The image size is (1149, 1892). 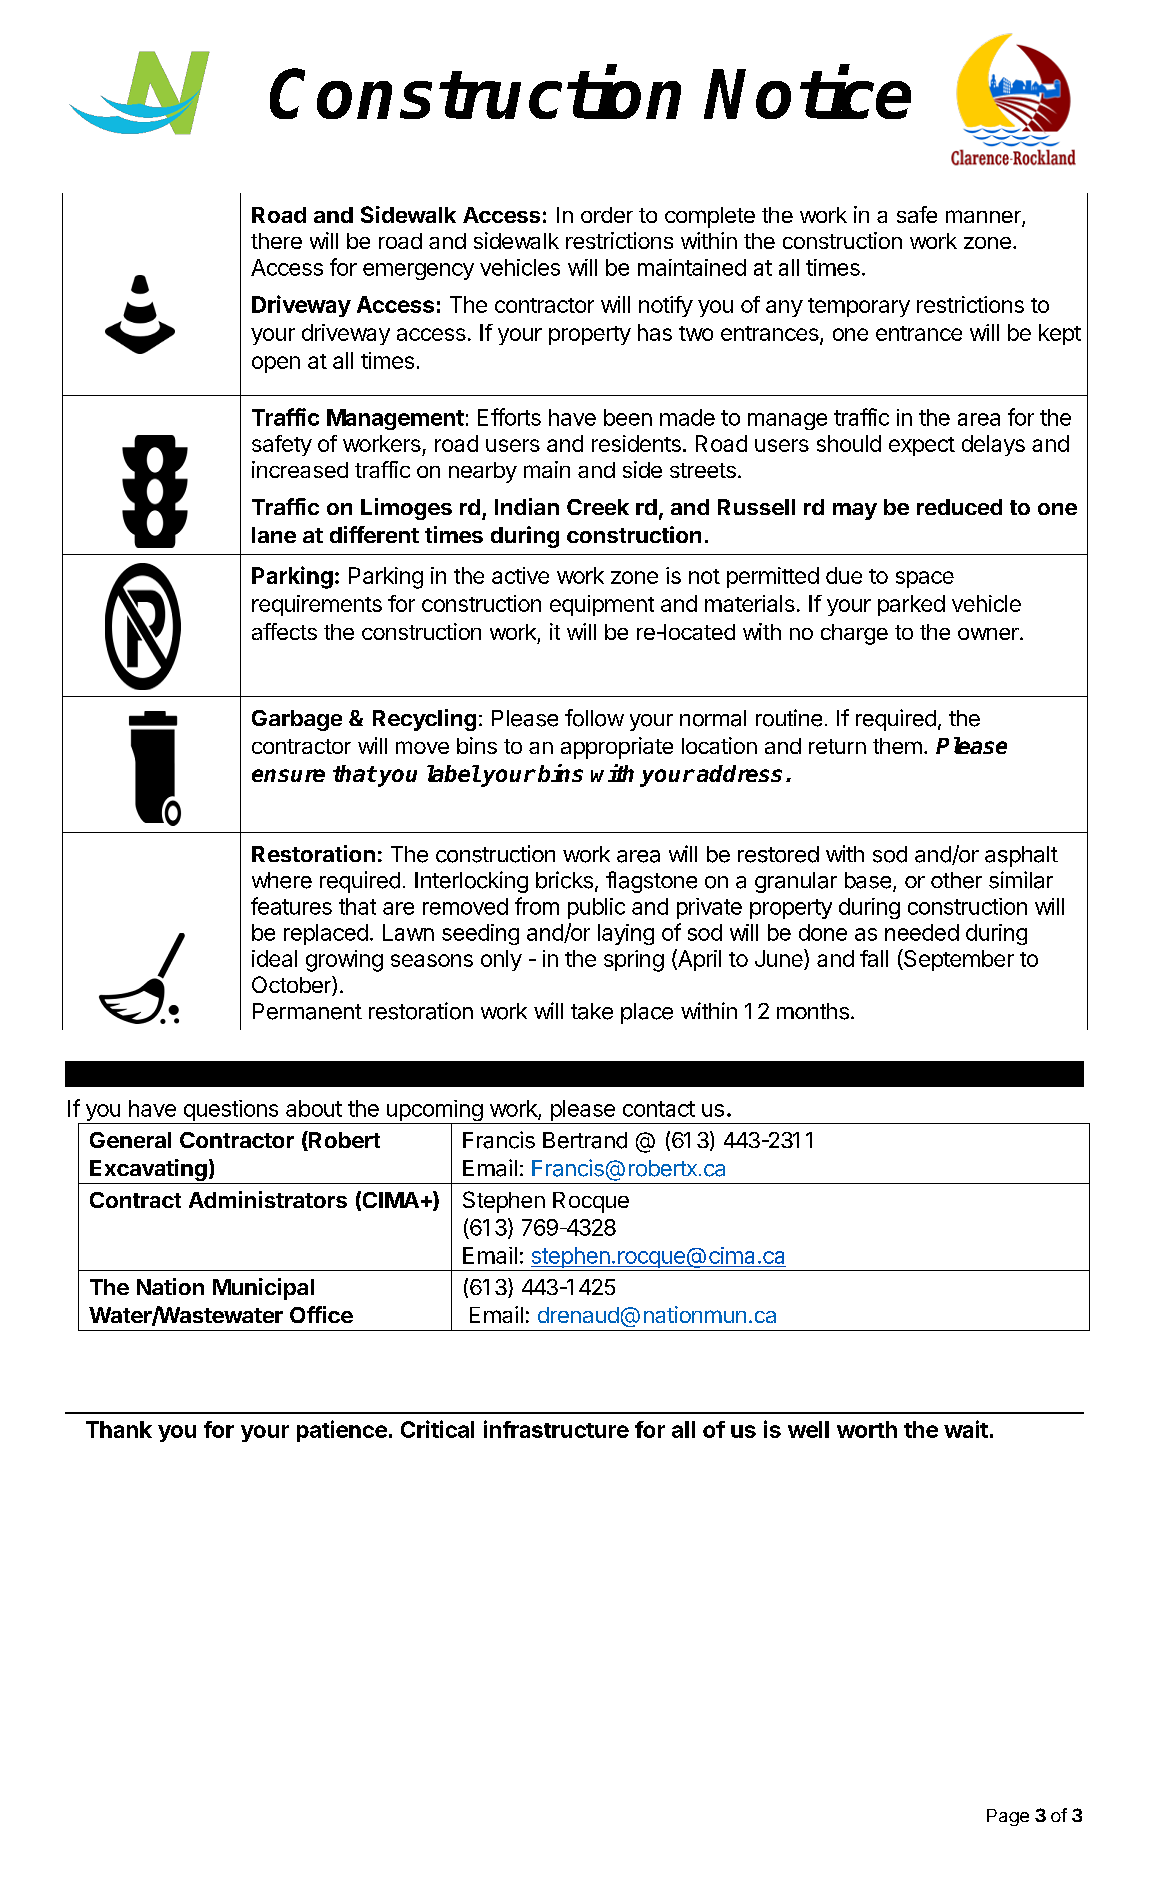 What do you see at coordinates (607, 215) in the screenshot?
I see `order` at bounding box center [607, 215].
